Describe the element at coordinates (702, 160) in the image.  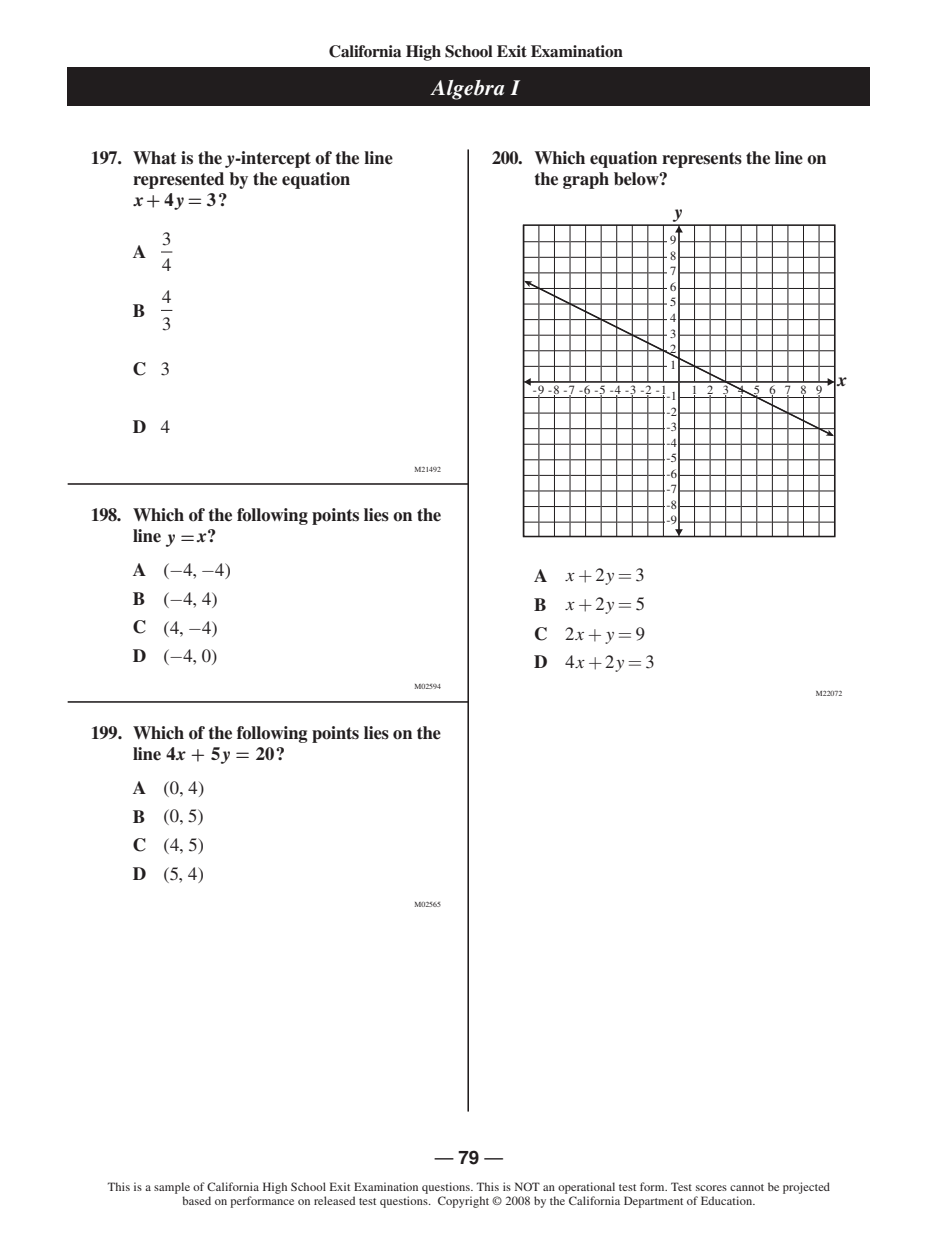
I see `represents` at that location.
